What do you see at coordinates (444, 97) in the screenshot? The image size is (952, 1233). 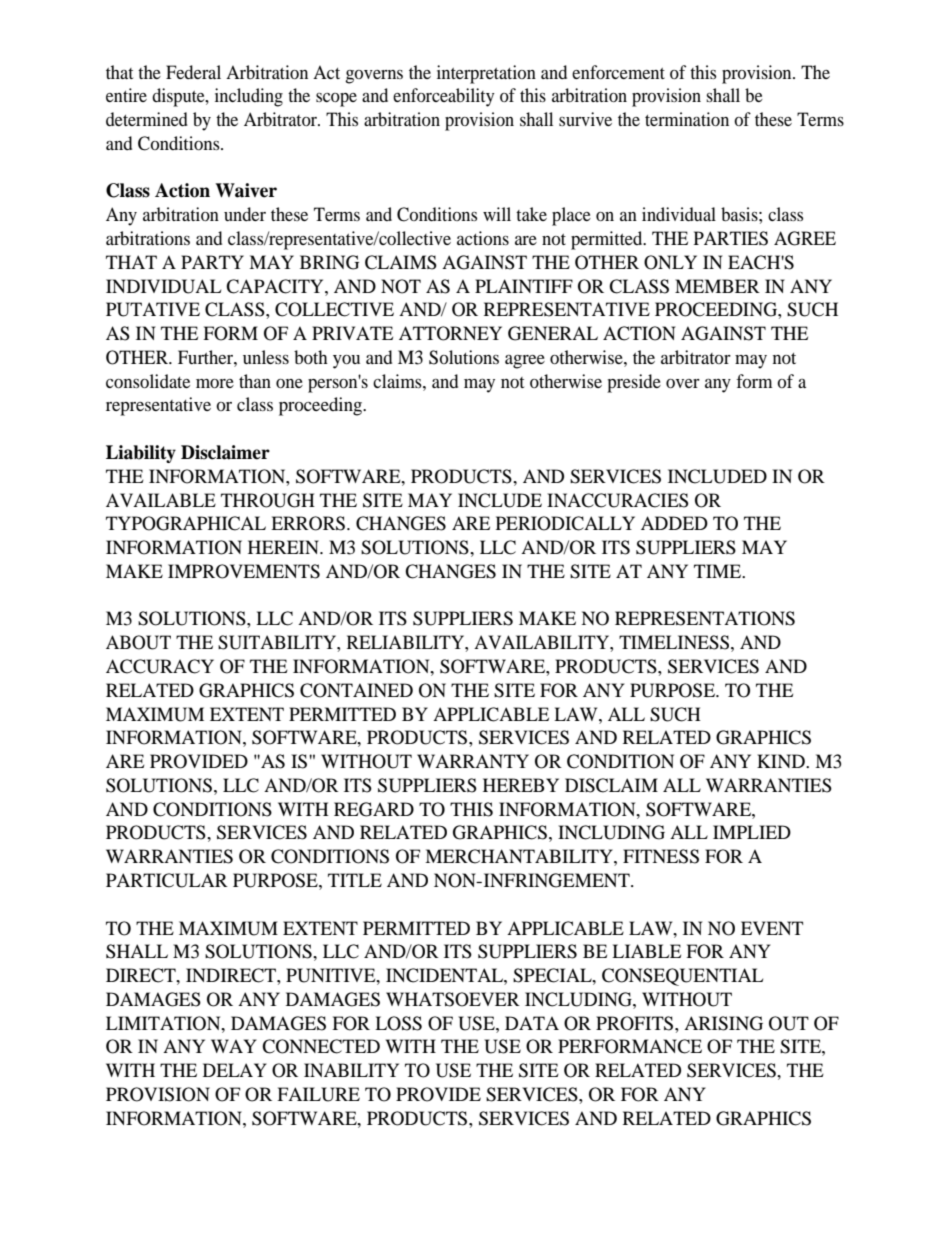 I see `enforceability` at bounding box center [444, 97].
